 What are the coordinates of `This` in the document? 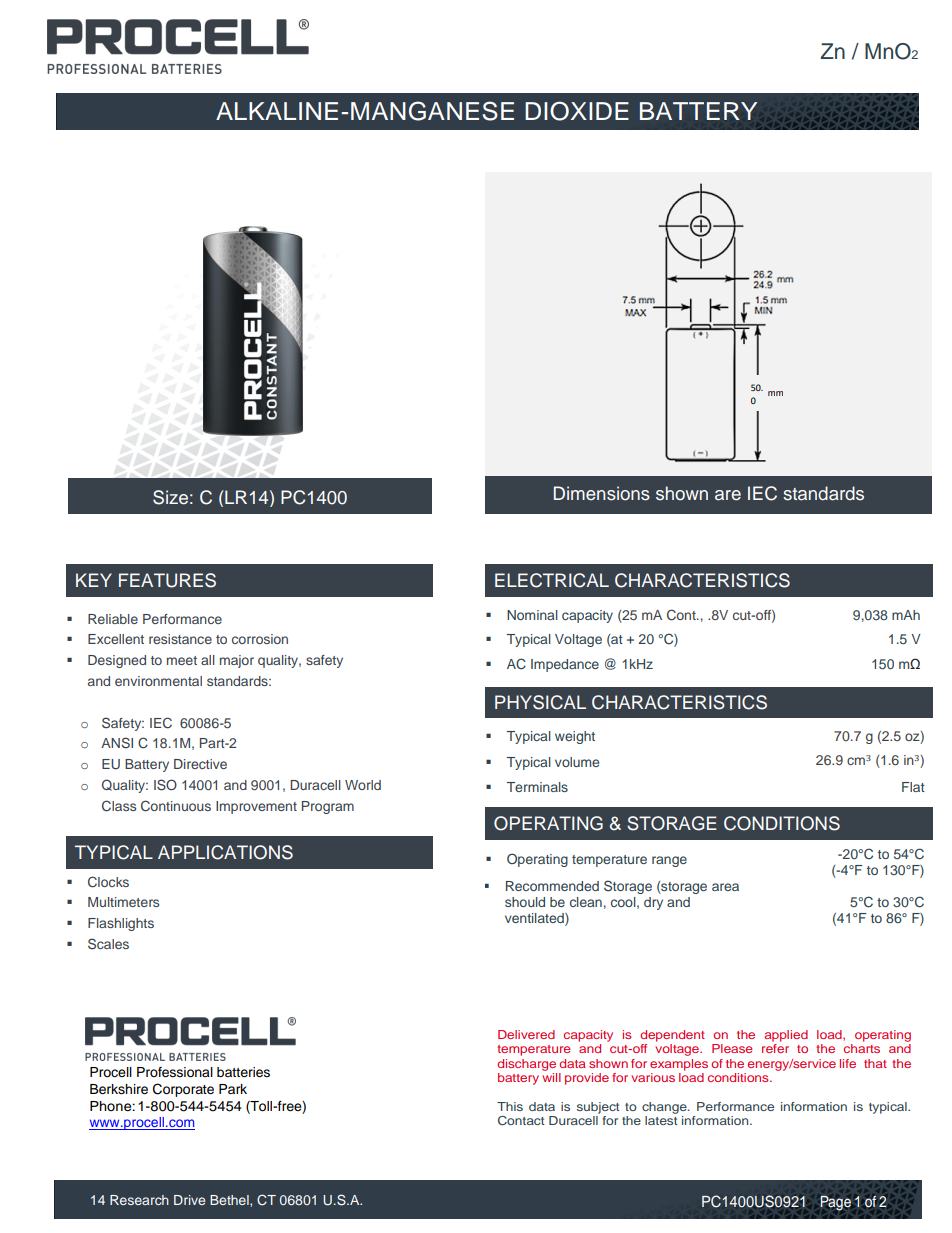 It's located at (510, 1106).
